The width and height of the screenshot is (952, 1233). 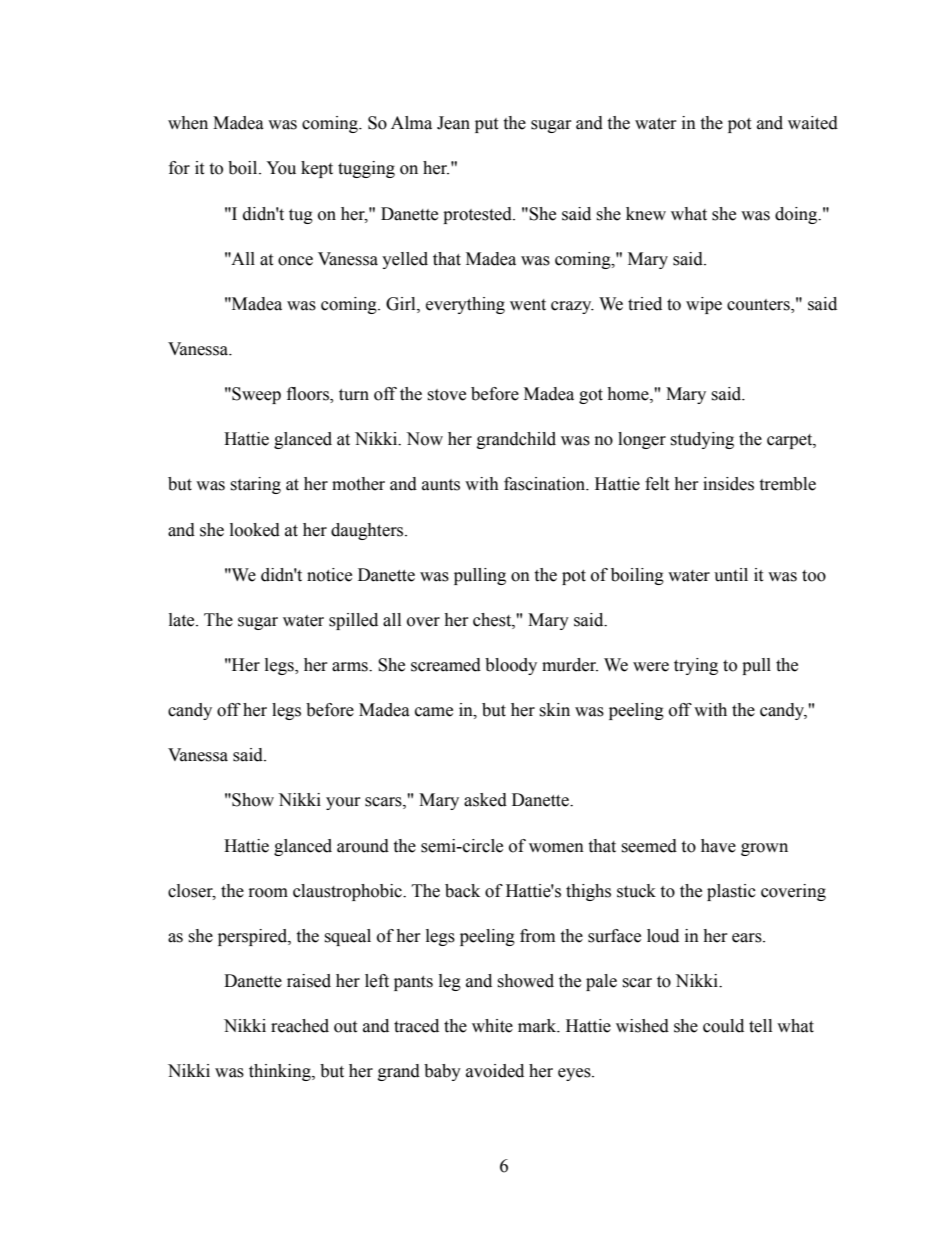 What do you see at coordinates (486, 125) in the screenshot?
I see `put` at bounding box center [486, 125].
